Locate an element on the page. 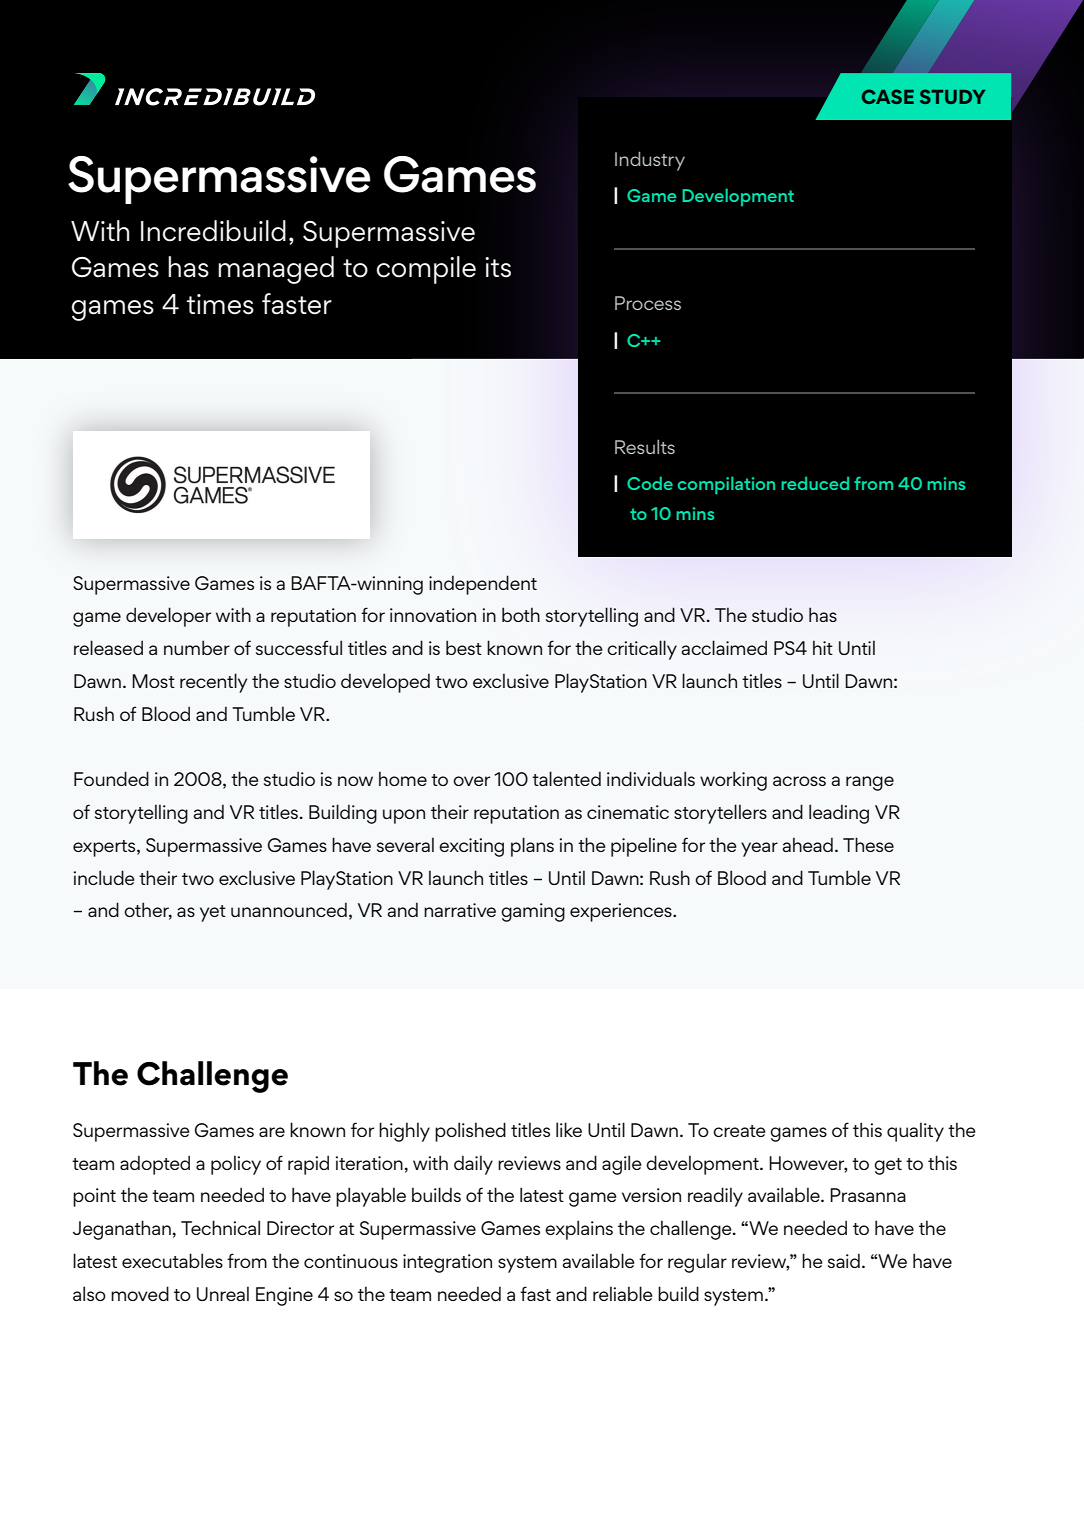 Image resolution: width=1084 pixels, height=1533 pixels. gaming is located at coordinates (533, 912).
